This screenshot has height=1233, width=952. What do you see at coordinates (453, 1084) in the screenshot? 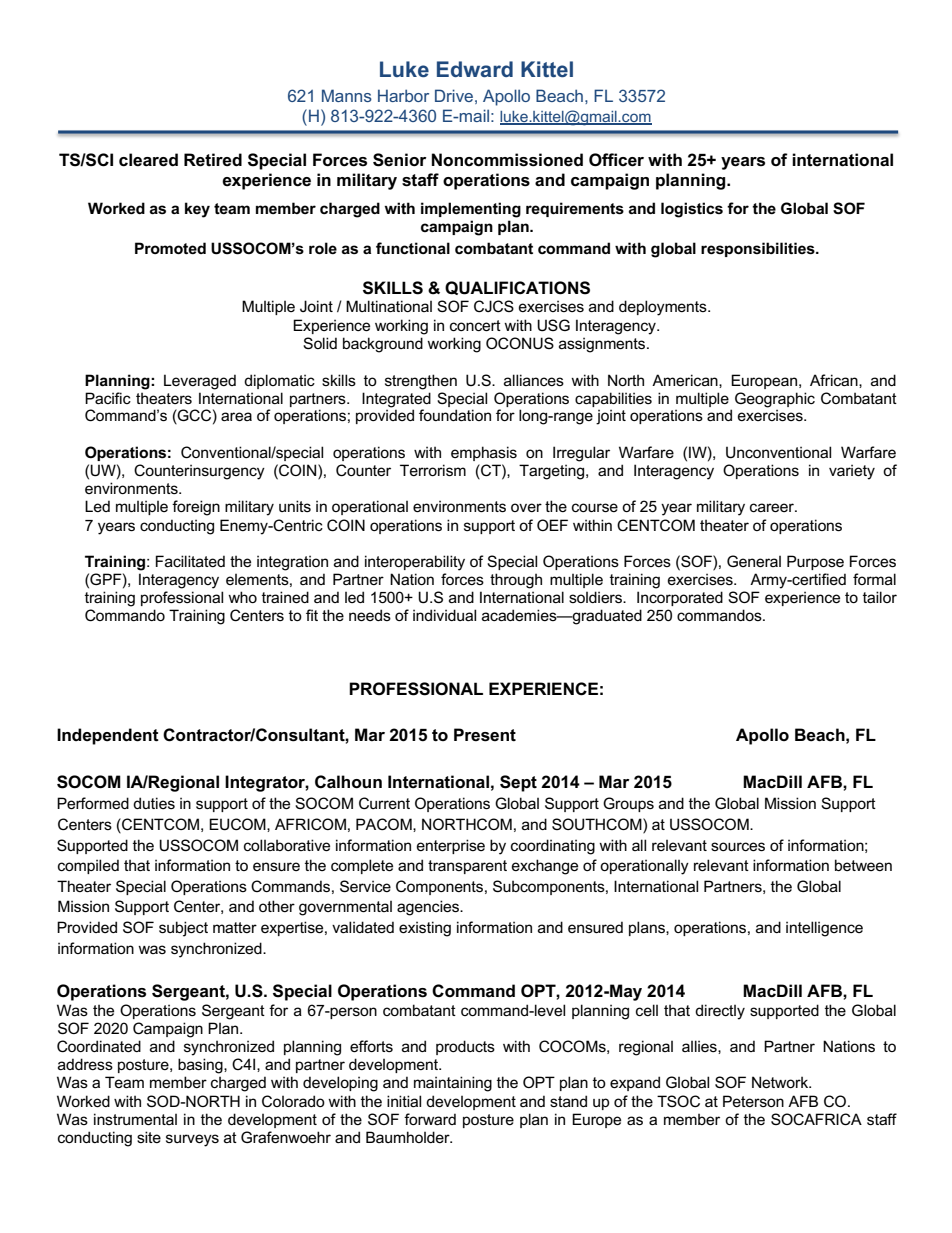
I see `maintaining` at bounding box center [453, 1084].
